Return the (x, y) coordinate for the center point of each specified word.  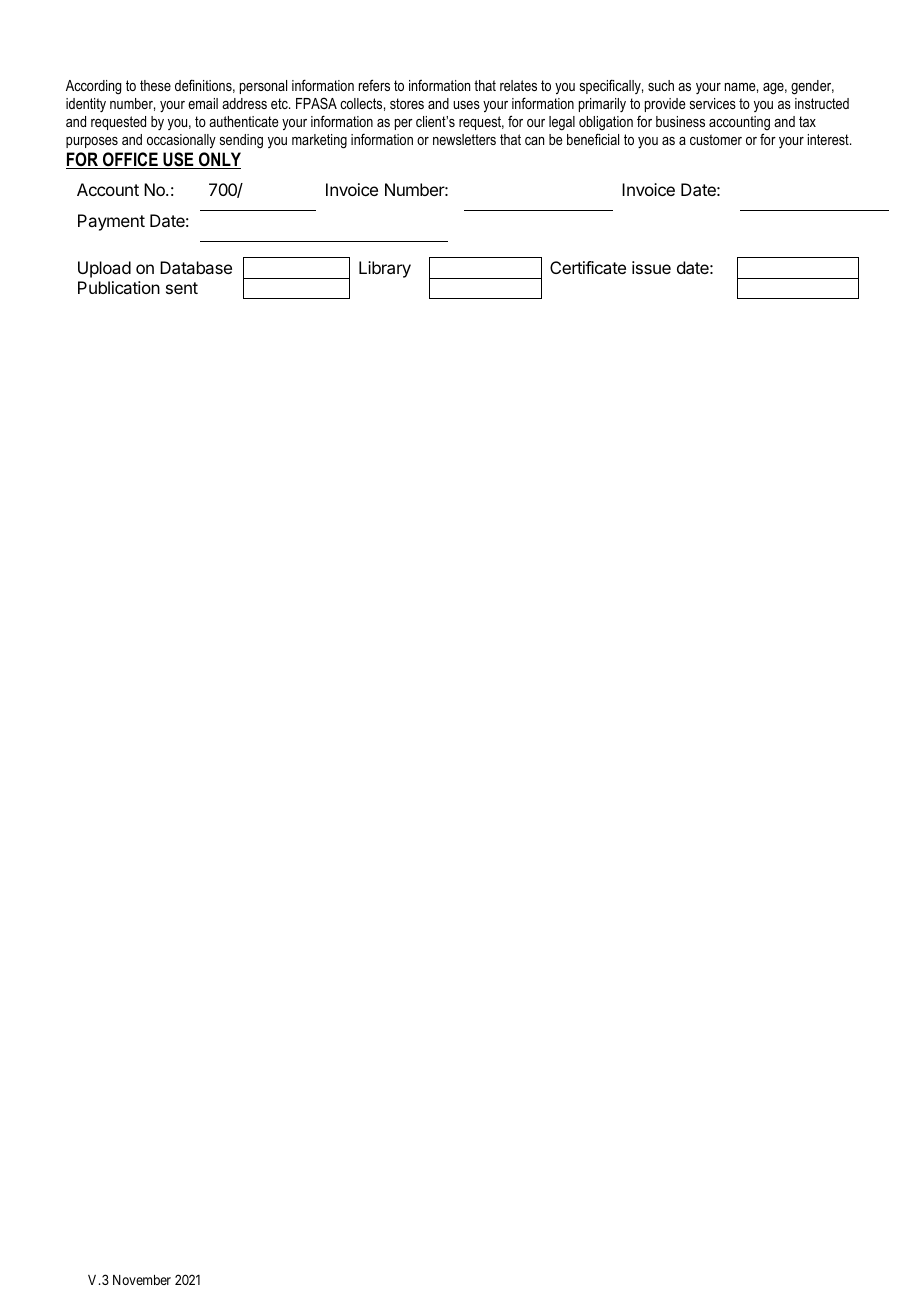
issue (651, 267)
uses (466, 105)
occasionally (181, 141)
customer (716, 139)
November (142, 1280)
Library (385, 269)
